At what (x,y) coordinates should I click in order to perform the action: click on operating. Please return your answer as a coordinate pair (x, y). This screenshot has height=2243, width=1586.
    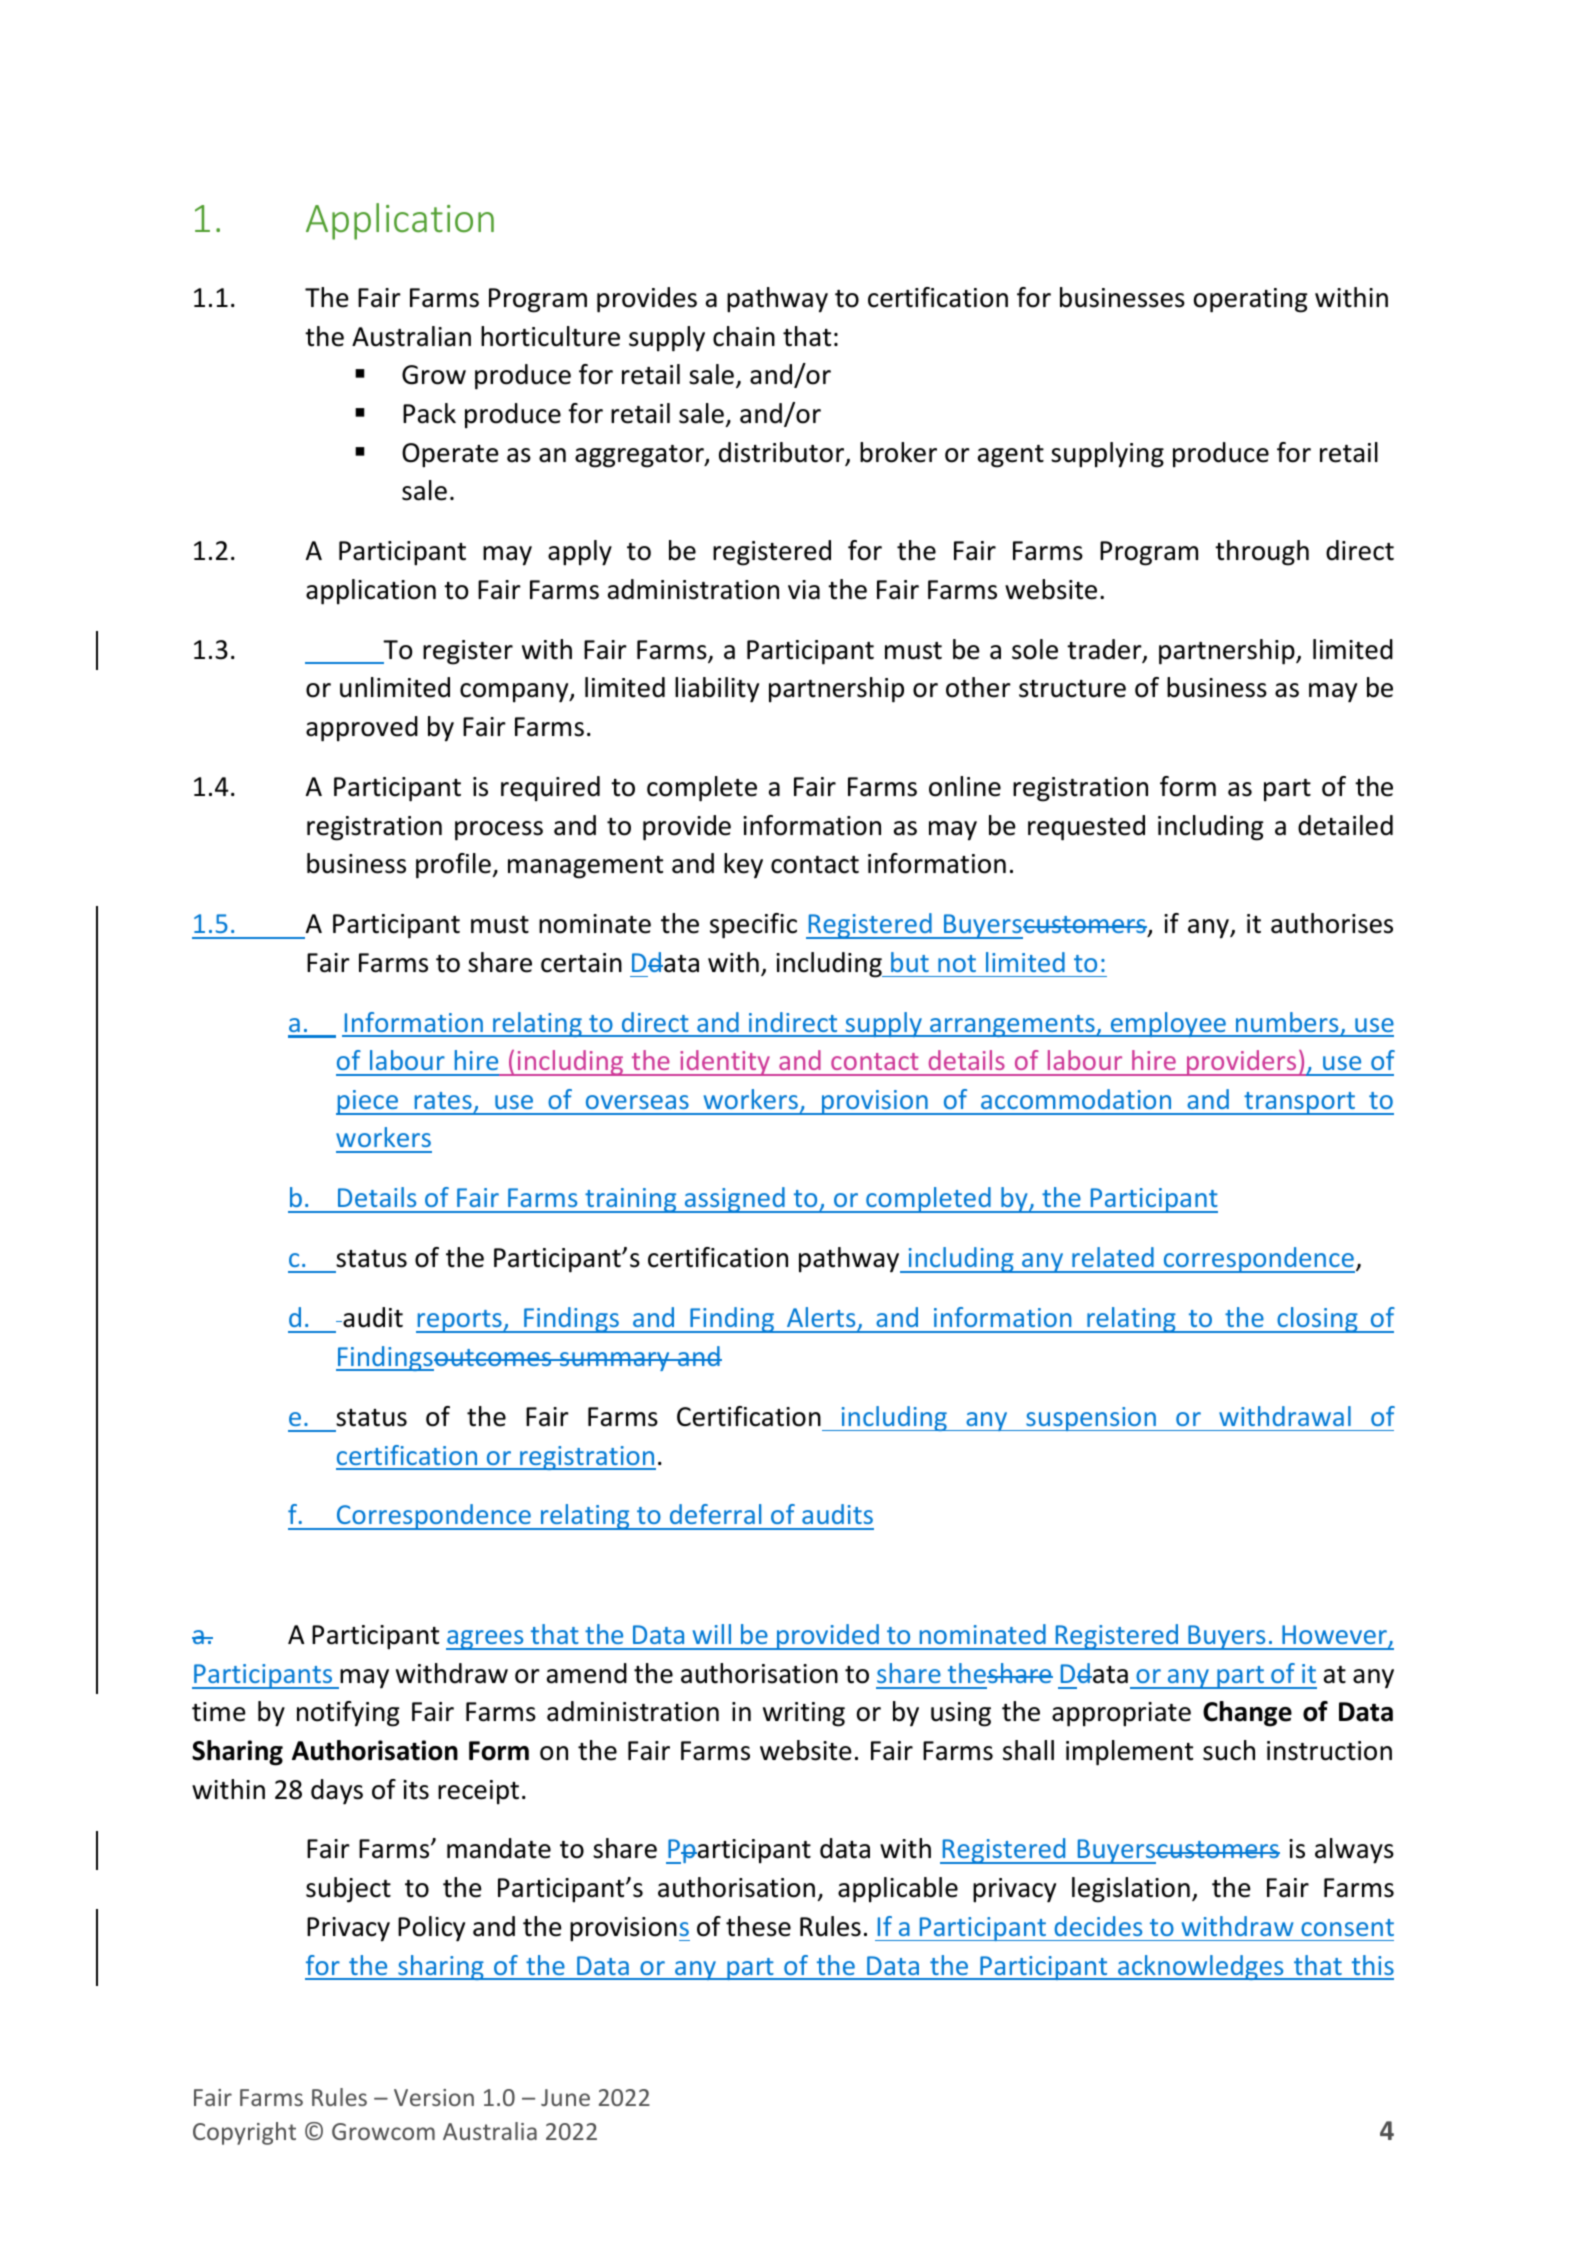
    Looking at the image, I should click on (1251, 300).
